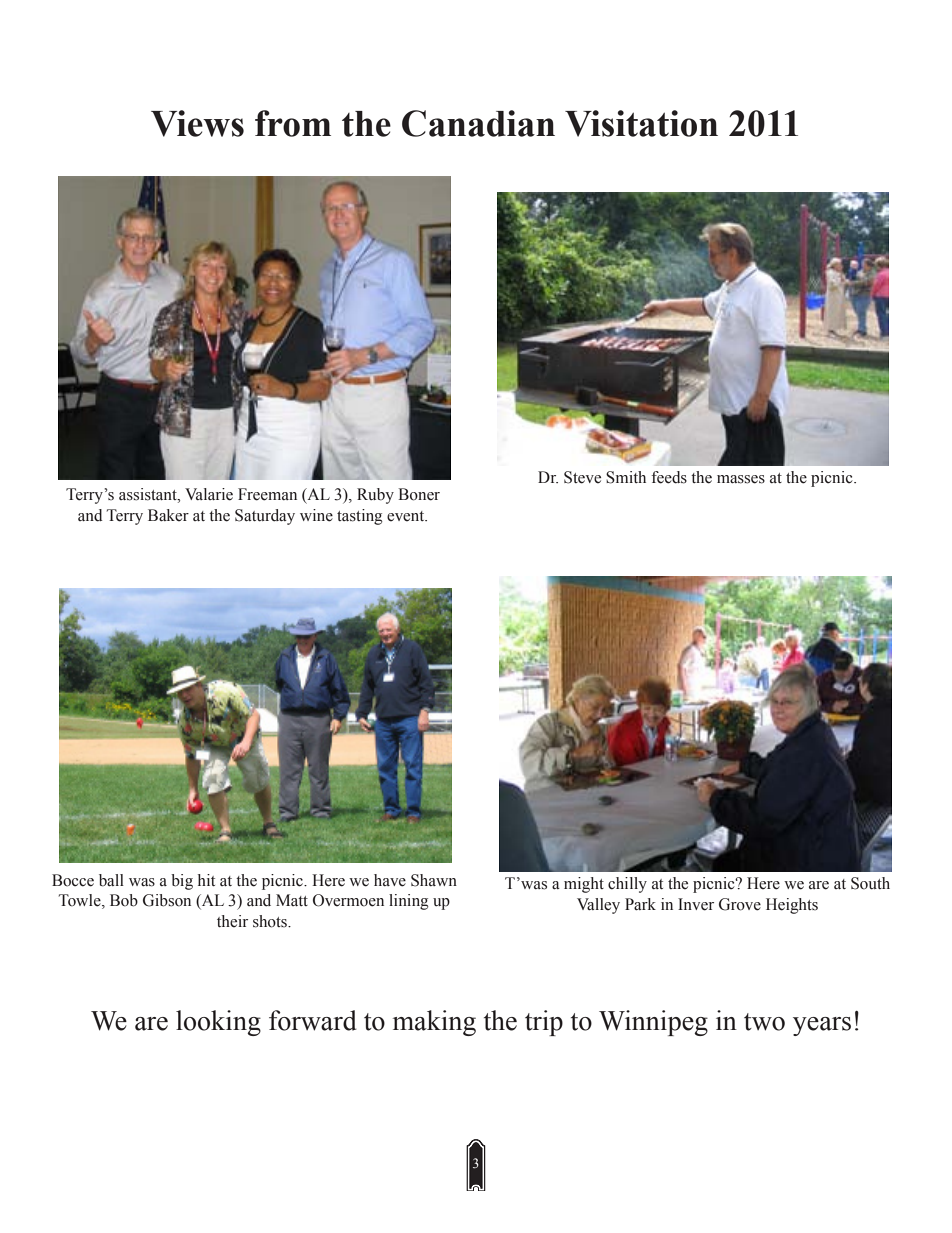  What do you see at coordinates (267, 494) in the document?
I see `Freeman` at bounding box center [267, 494].
